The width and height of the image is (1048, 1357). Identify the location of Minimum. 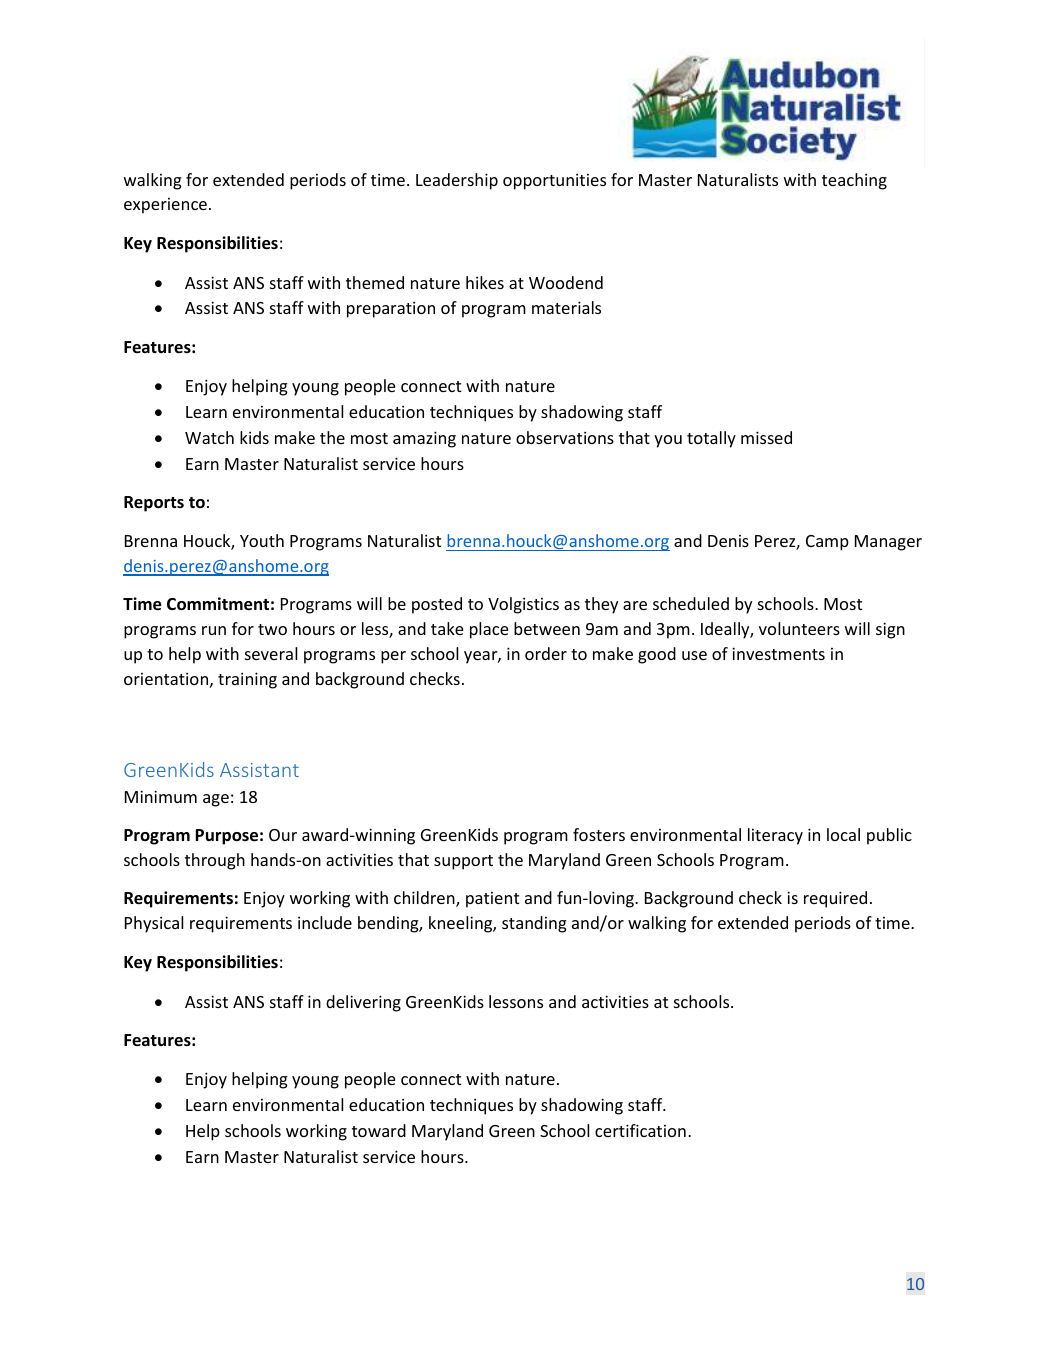
(161, 796).
